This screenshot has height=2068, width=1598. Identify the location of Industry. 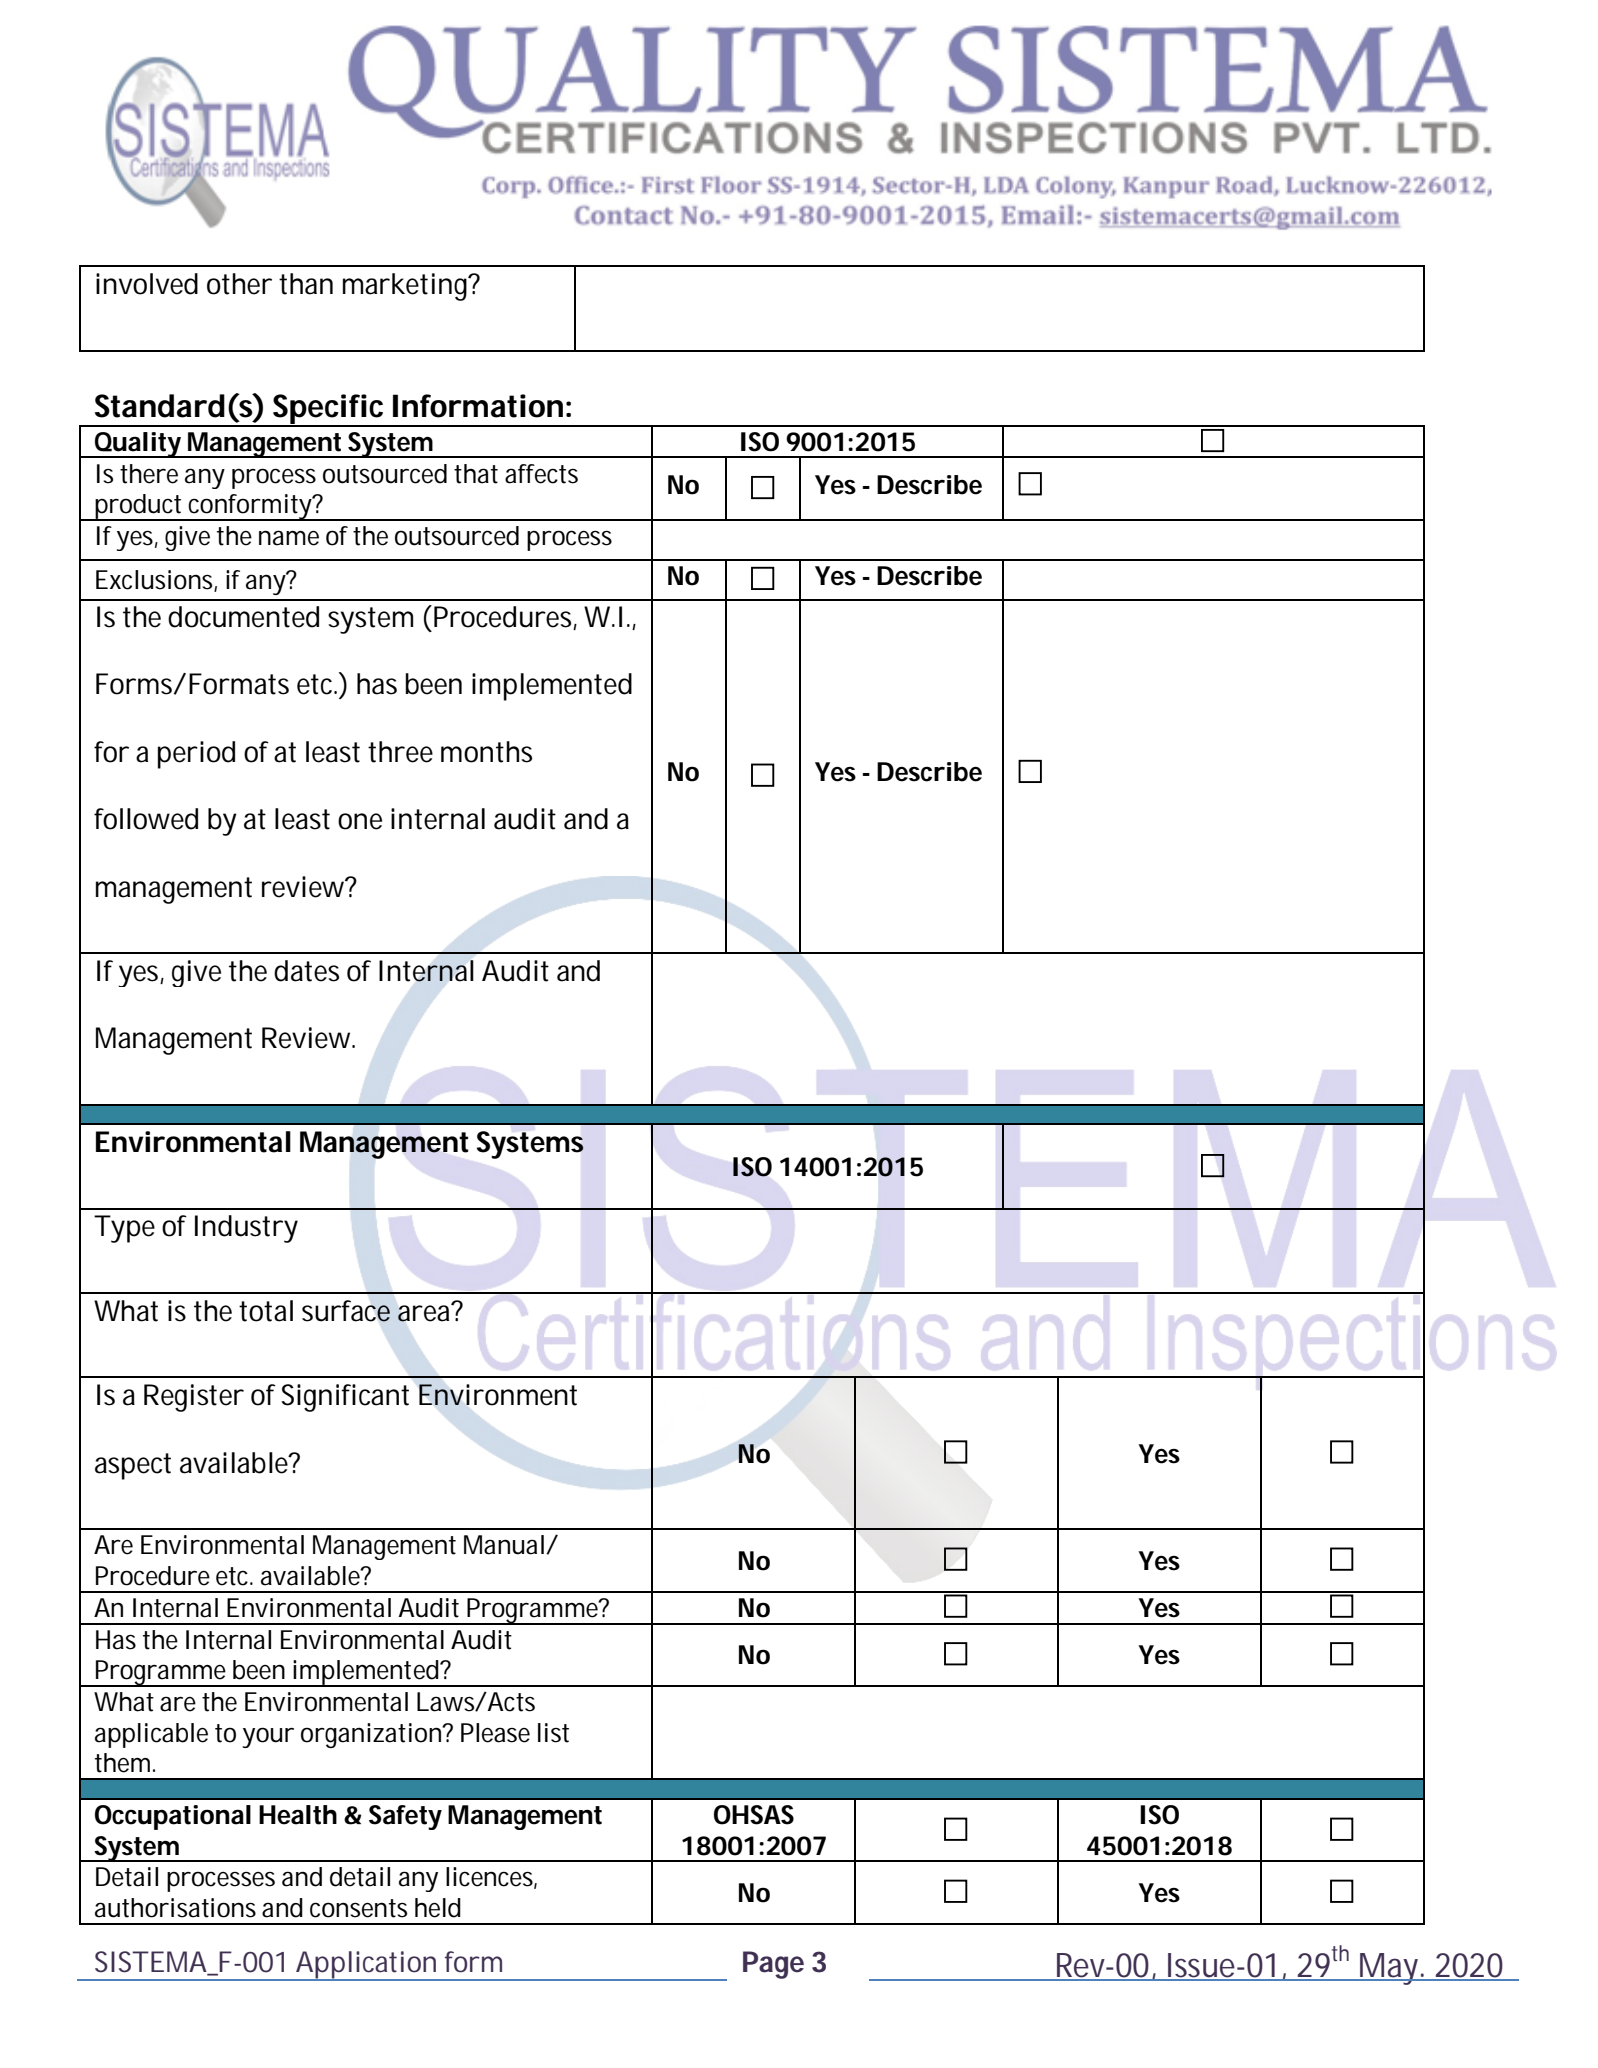
(246, 1229).
